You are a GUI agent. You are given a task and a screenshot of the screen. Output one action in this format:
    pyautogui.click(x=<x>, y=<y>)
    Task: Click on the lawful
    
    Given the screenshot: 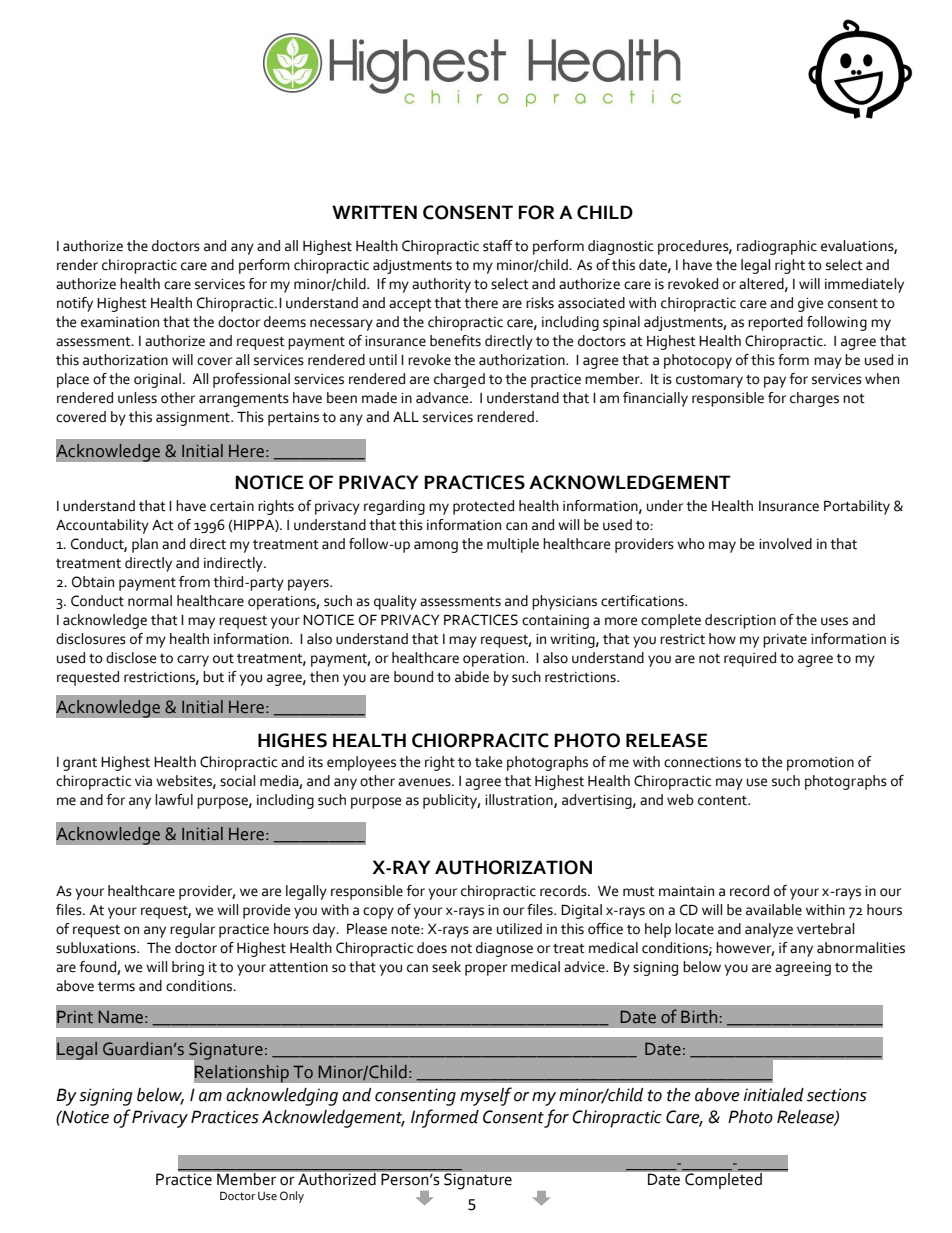 What is the action you would take?
    pyautogui.click(x=174, y=800)
